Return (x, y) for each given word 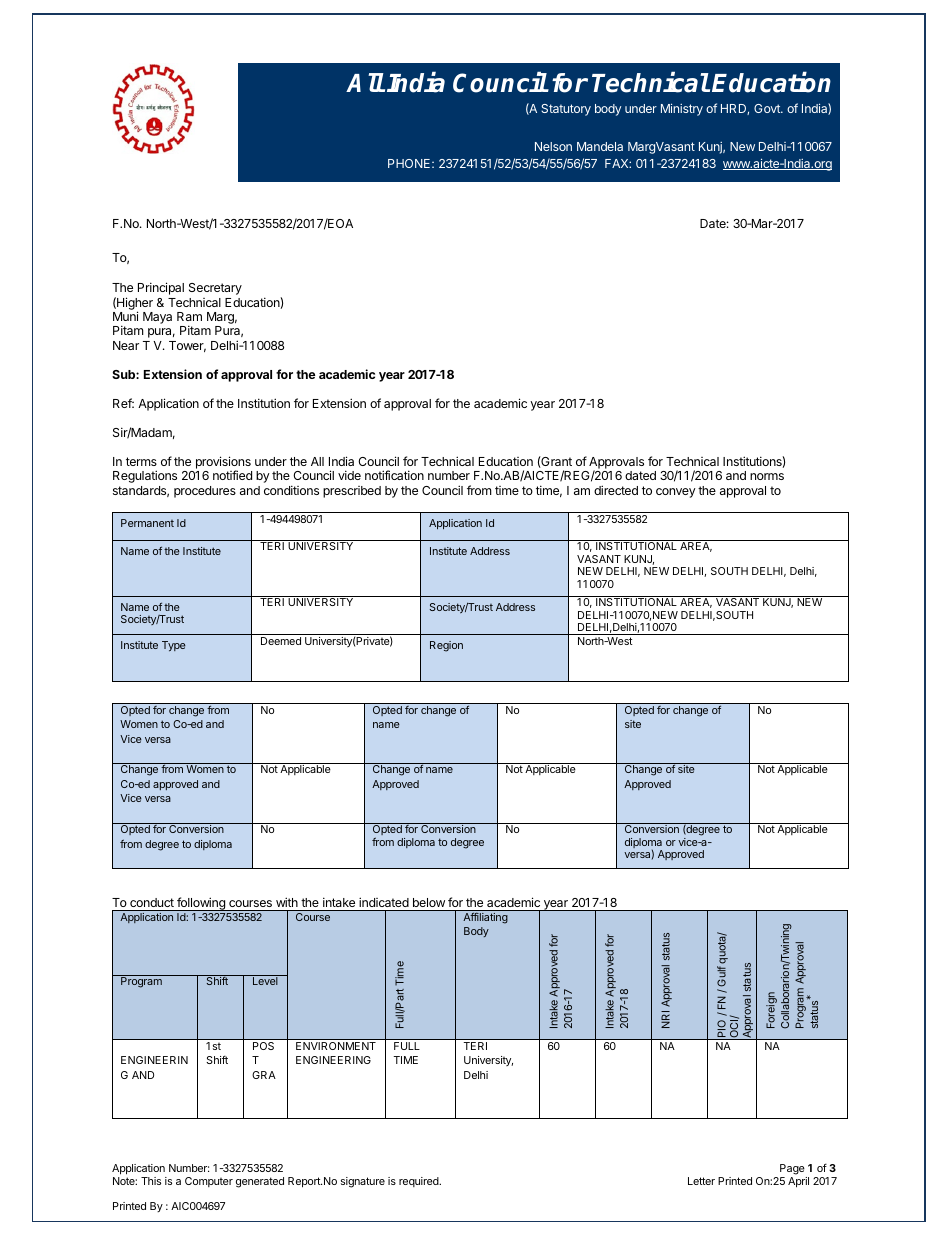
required (420, 1182)
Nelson (553, 146)
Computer (209, 1182)
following (201, 904)
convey (676, 493)
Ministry (682, 109)
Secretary (215, 289)
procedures (205, 492)
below (429, 902)
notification (394, 475)
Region (446, 646)
